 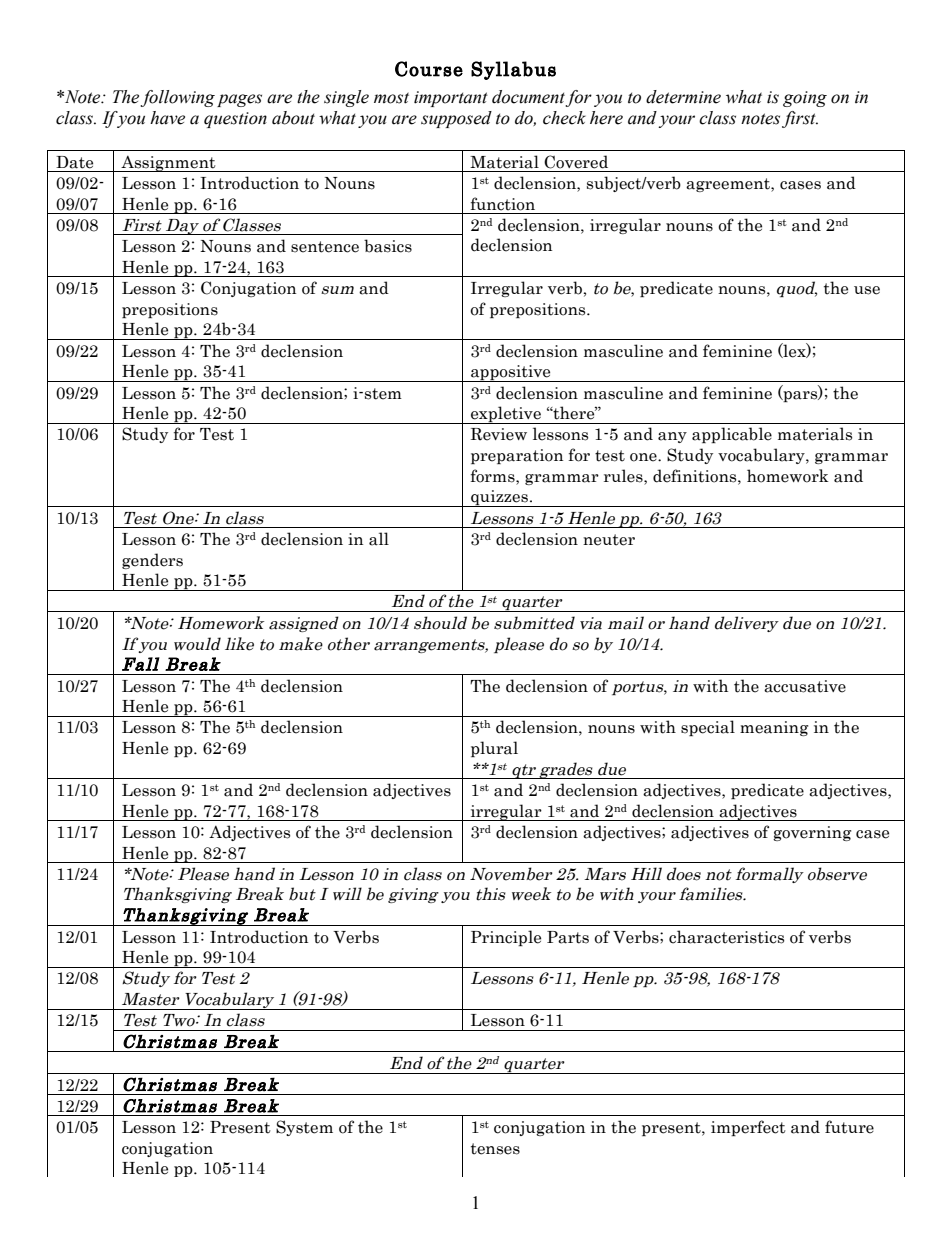 I want to click on going, so click(x=805, y=99).
